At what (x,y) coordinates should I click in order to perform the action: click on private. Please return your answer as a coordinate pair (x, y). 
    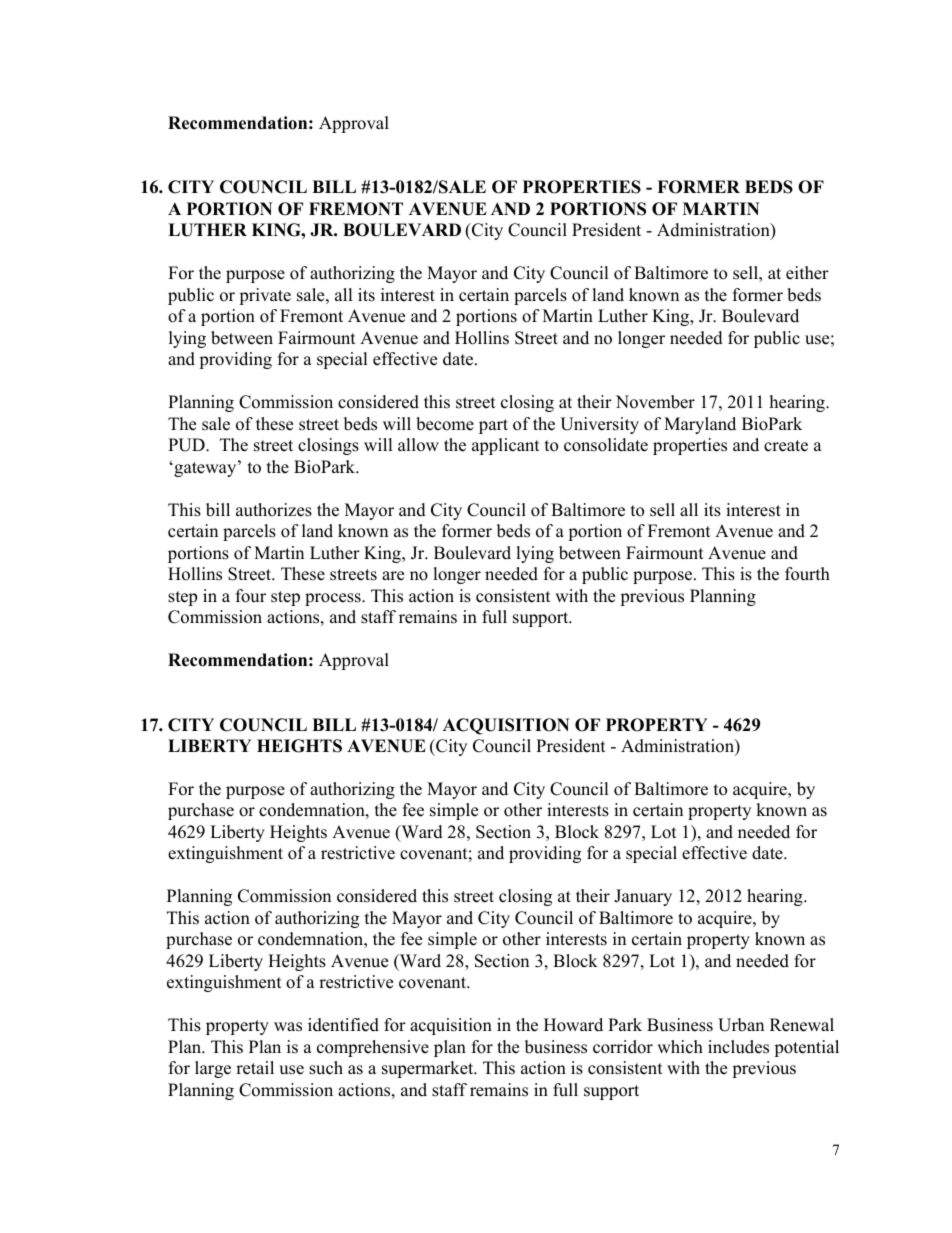
    Looking at the image, I should click on (265, 296).
